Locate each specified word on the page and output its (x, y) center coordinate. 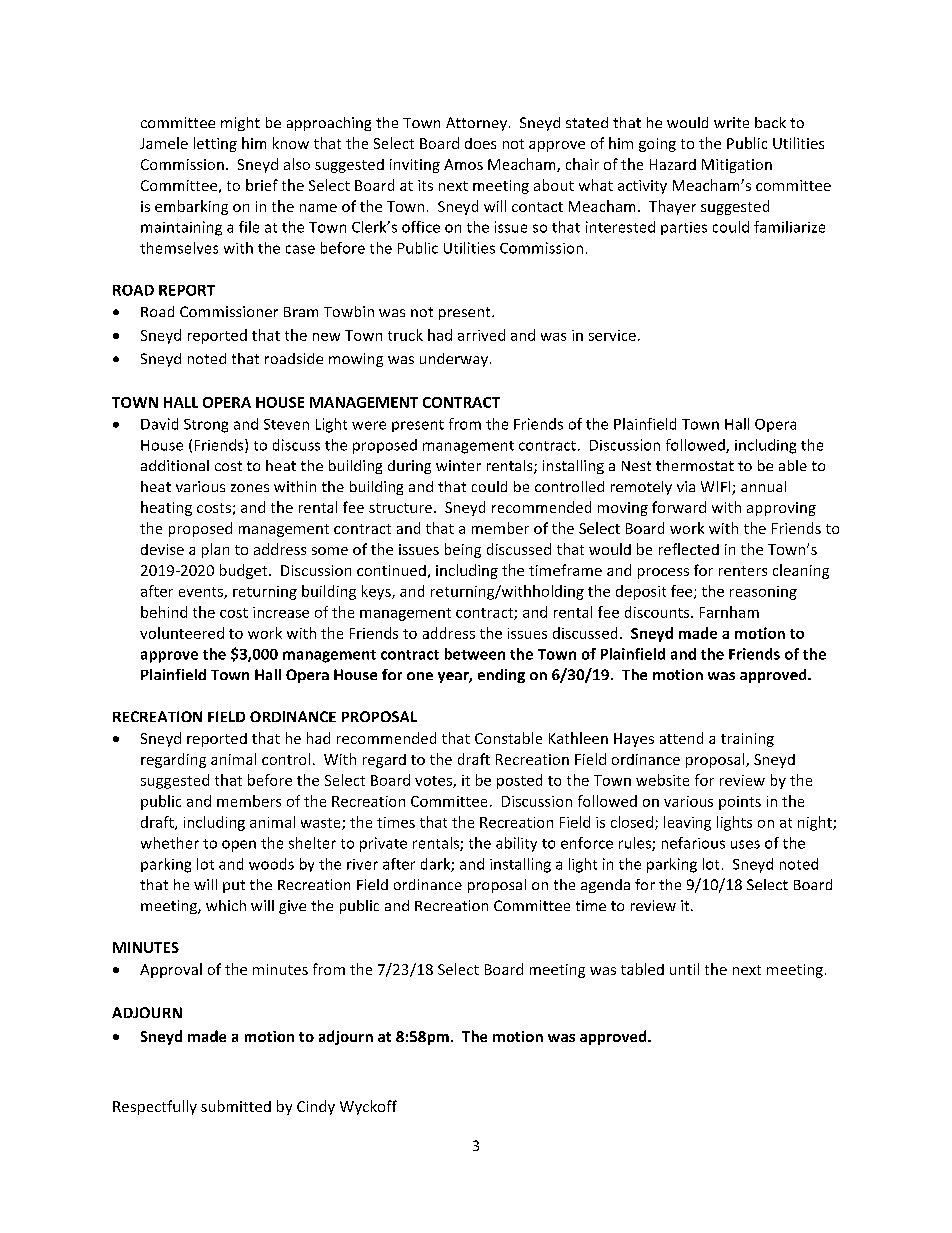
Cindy (316, 1107)
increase (281, 612)
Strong (206, 426)
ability (516, 844)
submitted (236, 1106)
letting (215, 144)
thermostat (695, 465)
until (684, 969)
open (239, 846)
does (480, 143)
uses (745, 844)
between (475, 654)
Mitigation (737, 166)
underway (454, 360)
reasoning (763, 593)
